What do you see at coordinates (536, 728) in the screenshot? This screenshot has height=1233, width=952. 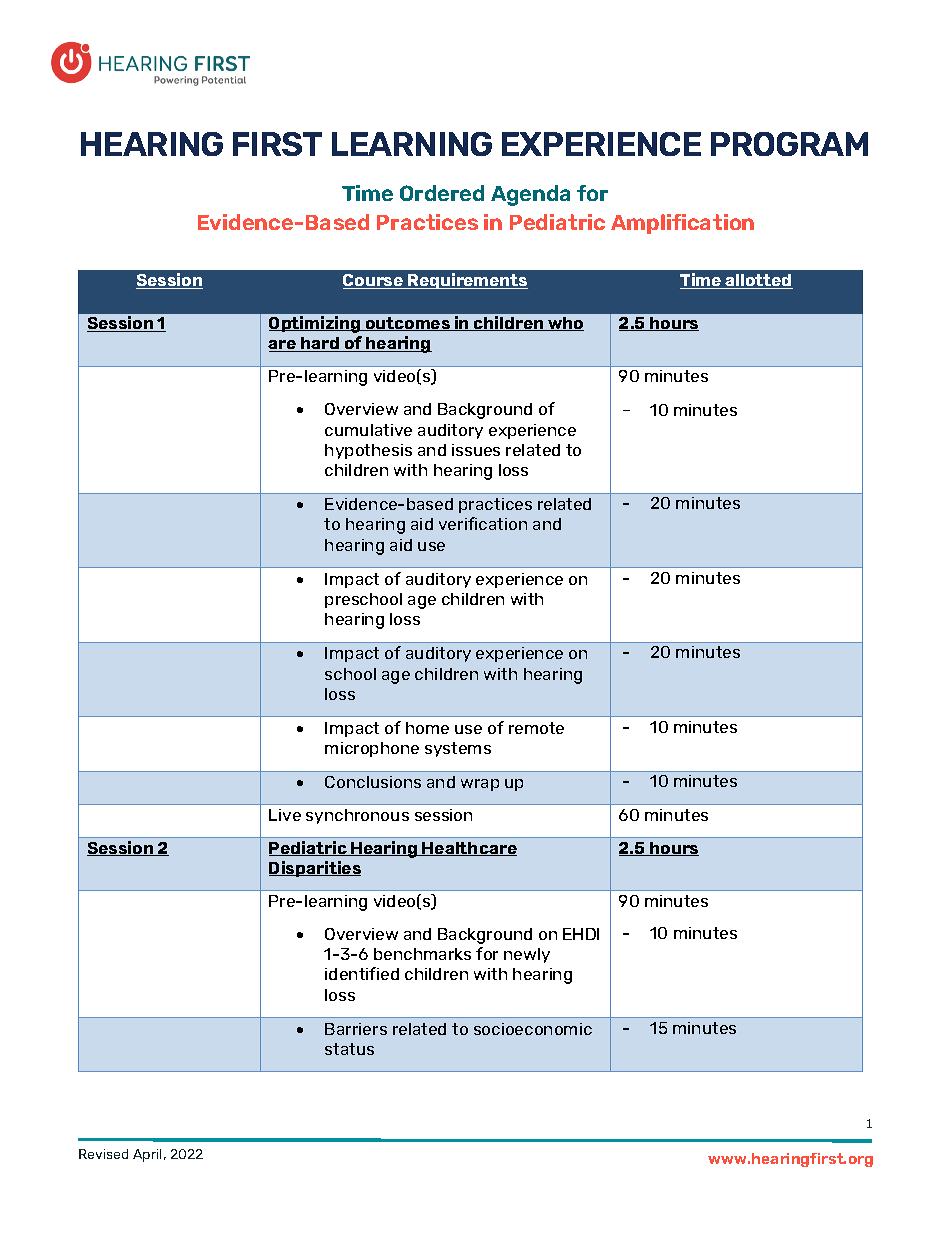 I see `remote` at bounding box center [536, 728].
